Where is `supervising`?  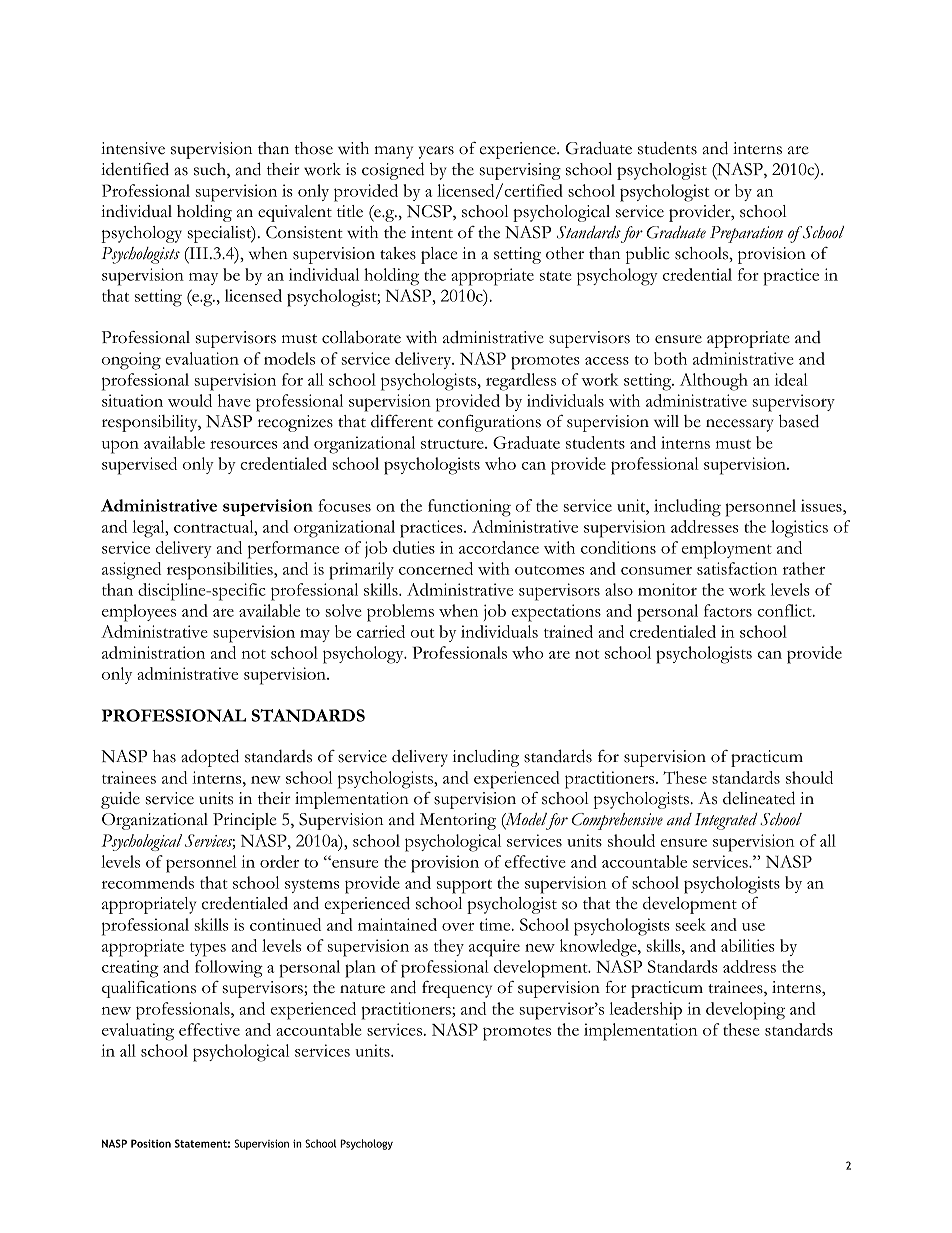
supervising is located at coordinates (520, 171).
